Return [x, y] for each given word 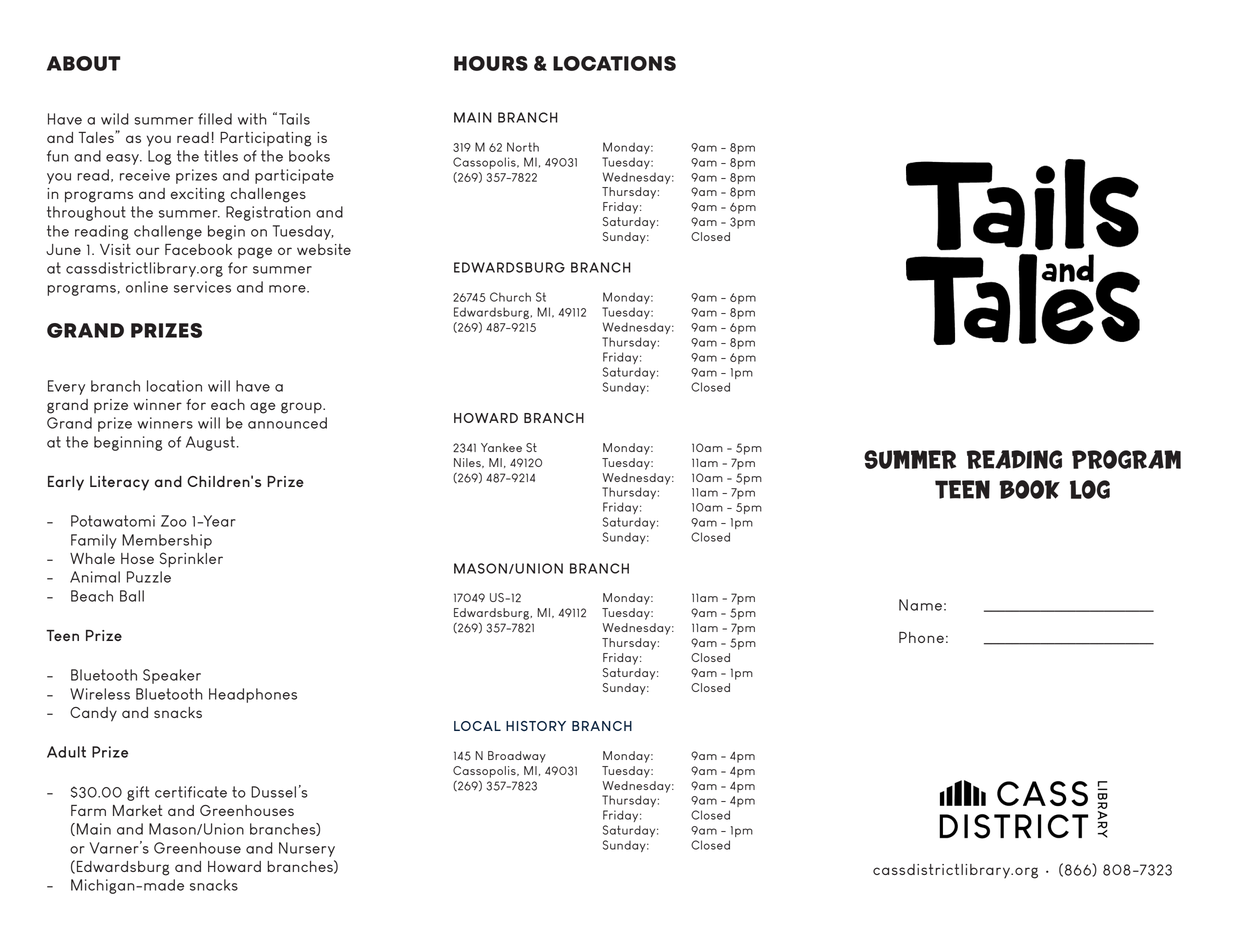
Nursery [307, 849]
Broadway [517, 757]
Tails [294, 119]
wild [115, 119]
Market [137, 810]
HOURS [491, 63]
